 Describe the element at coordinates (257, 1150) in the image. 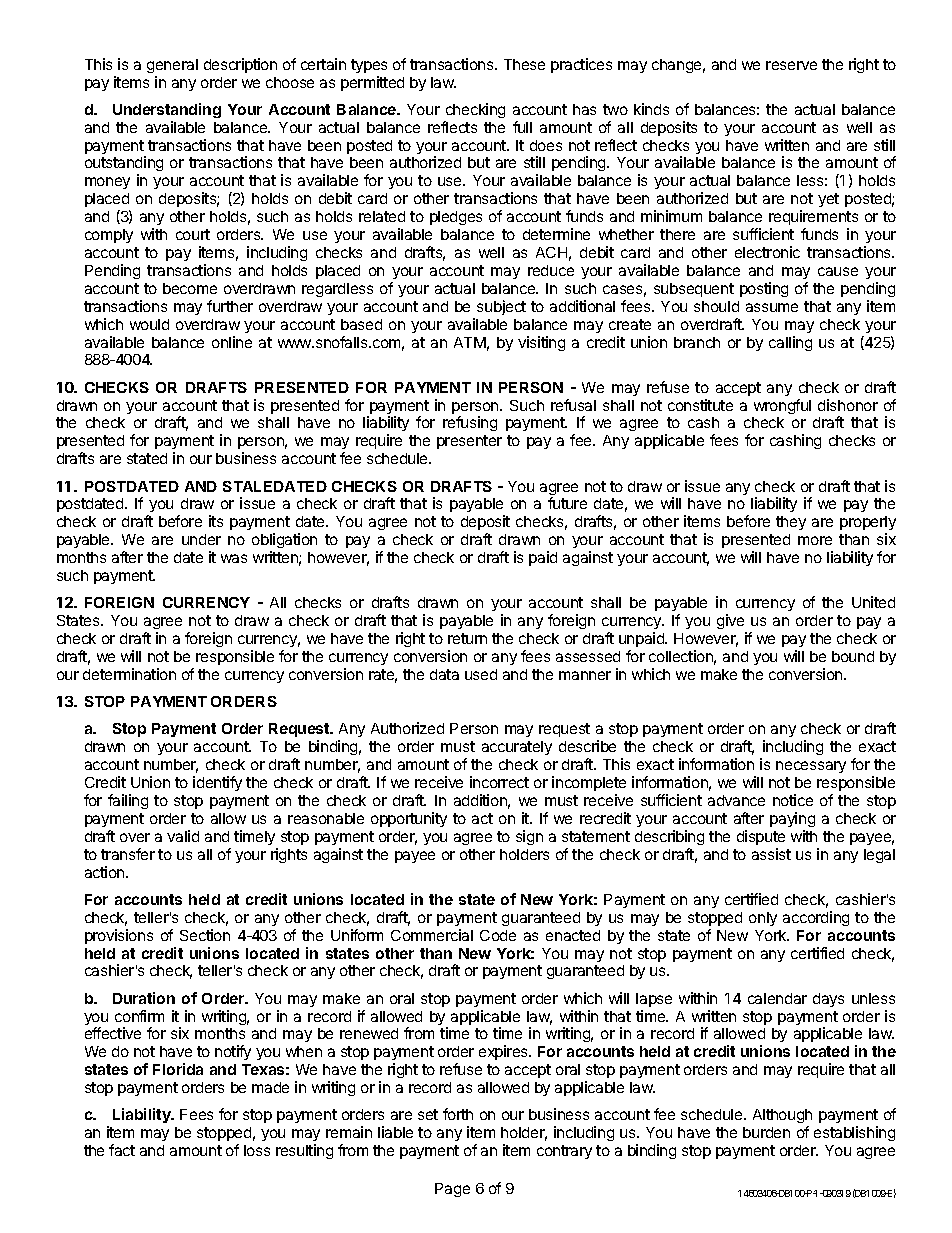

I see `loss` at that location.
